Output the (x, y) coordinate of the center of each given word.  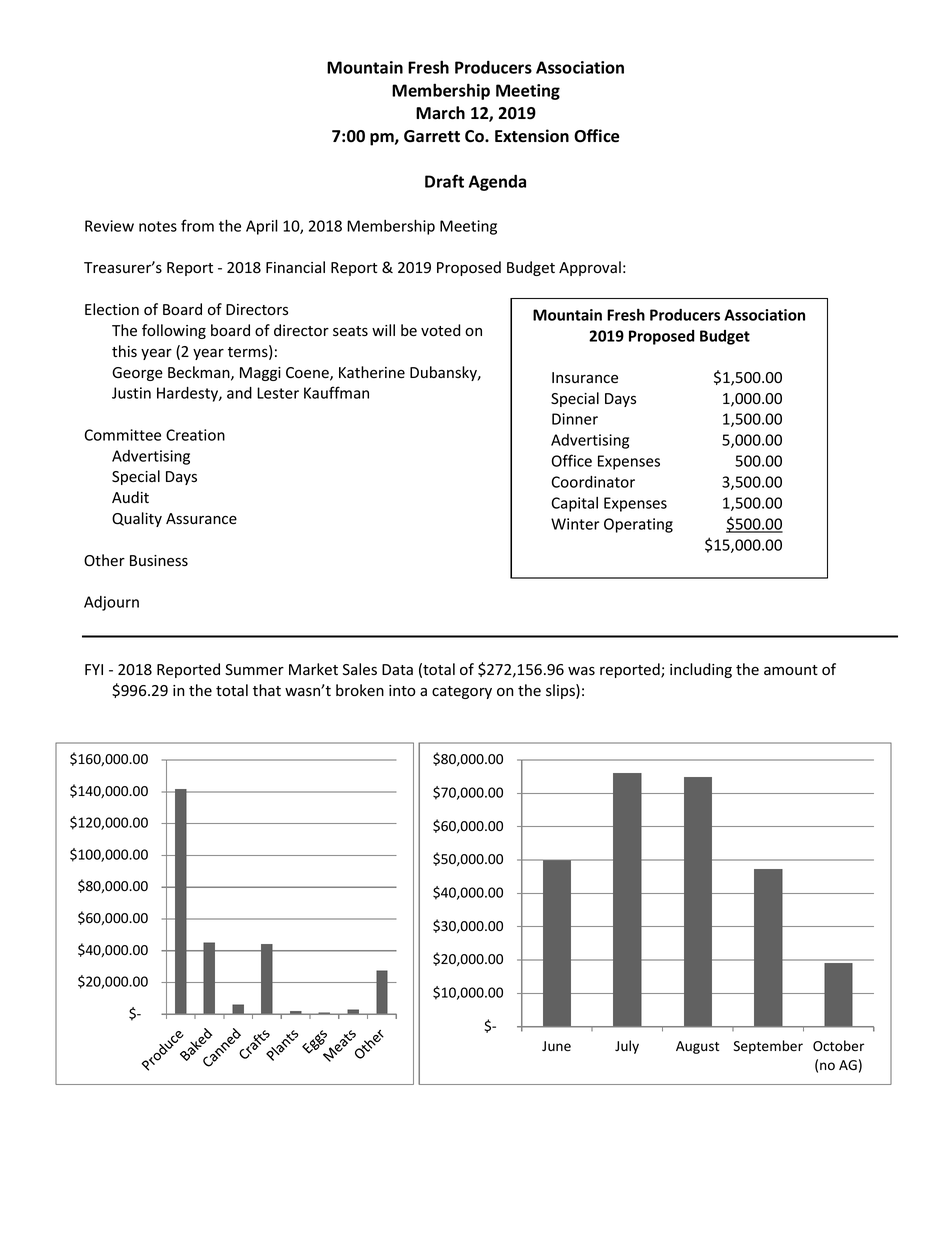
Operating (638, 525)
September (768, 1047)
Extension (532, 136)
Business (159, 561)
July (627, 1047)
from (197, 225)
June (556, 1046)
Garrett (432, 136)
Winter (575, 524)
